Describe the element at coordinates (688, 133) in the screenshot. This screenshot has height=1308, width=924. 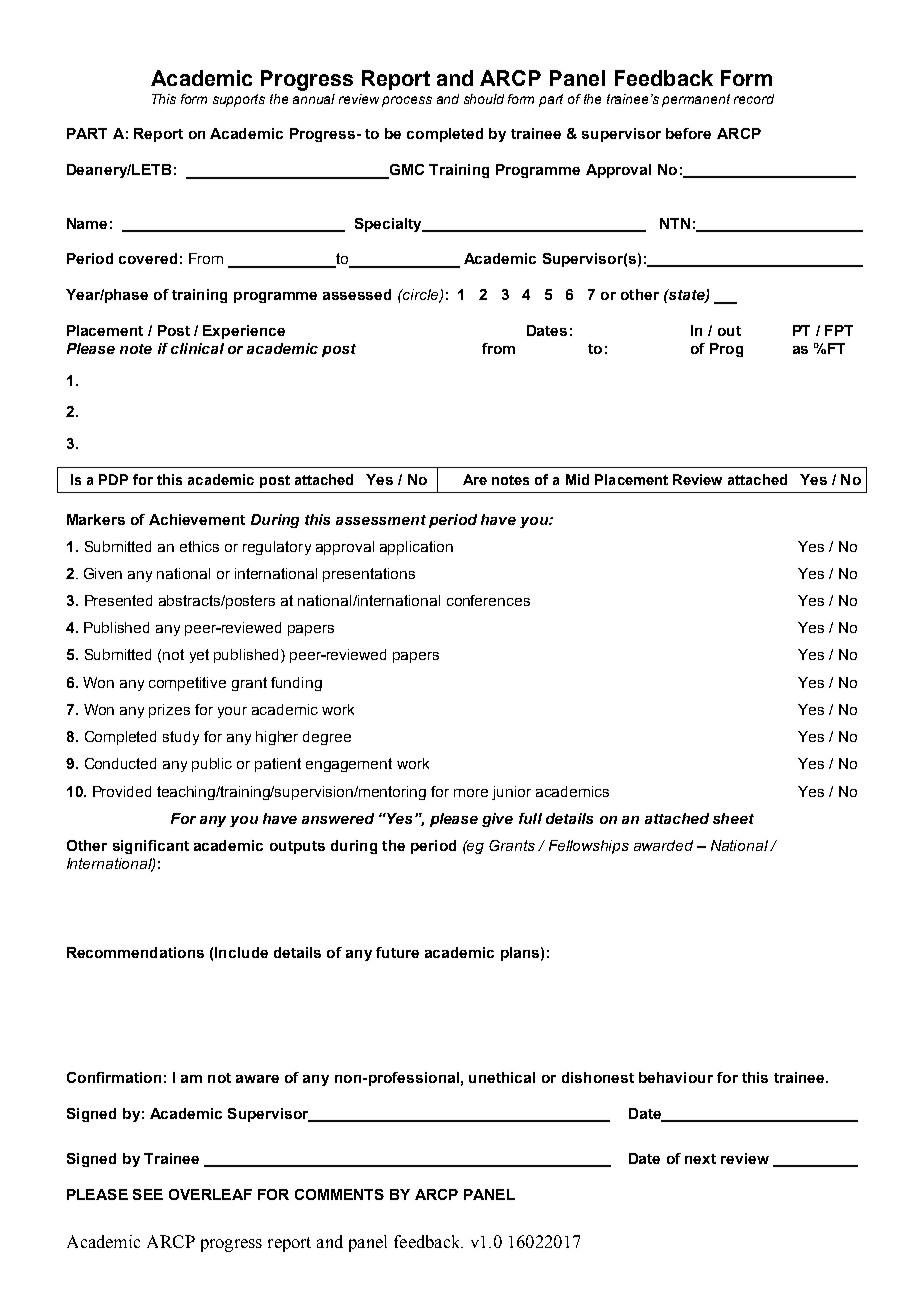
I see `before` at that location.
